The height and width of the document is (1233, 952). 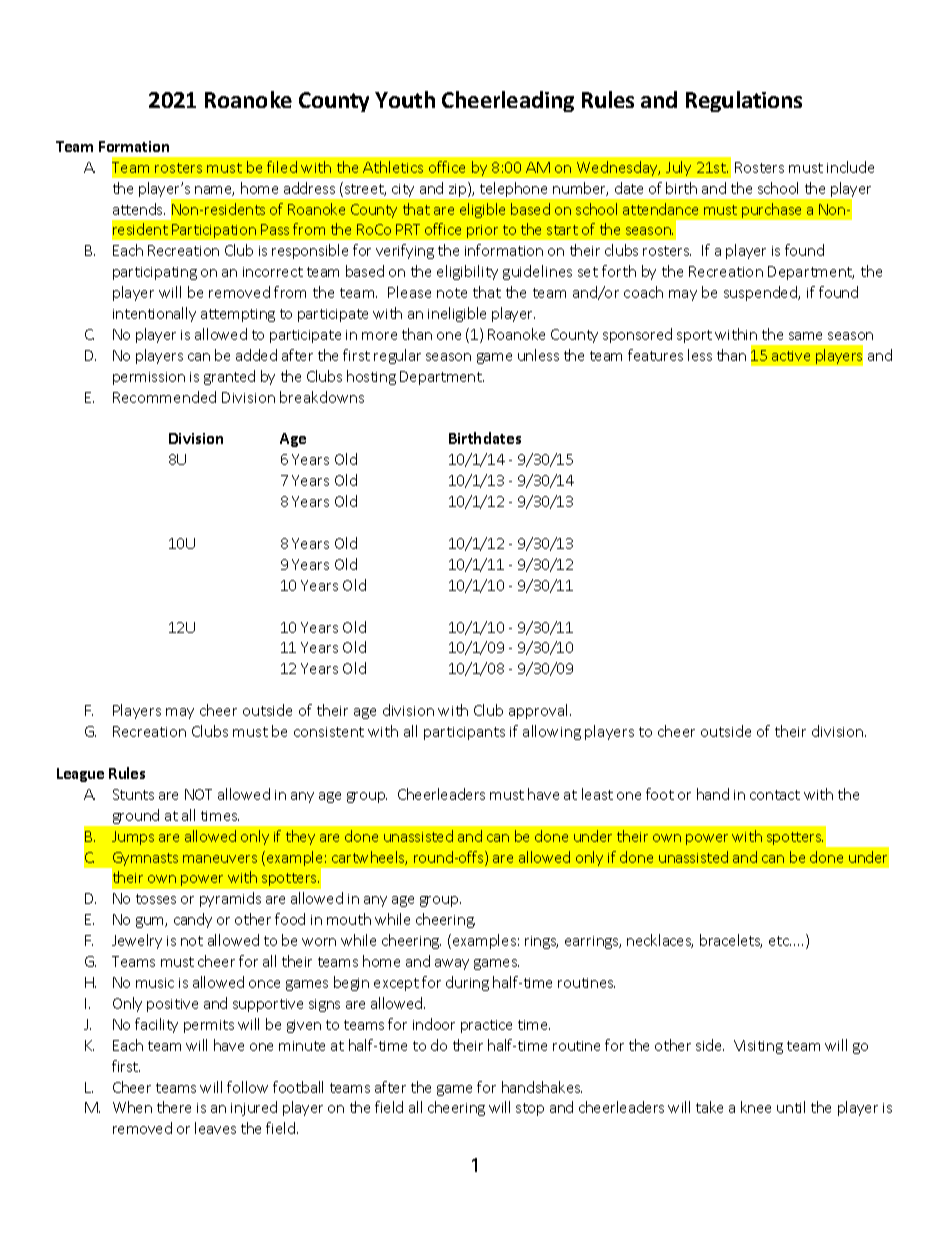 What do you see at coordinates (756, 1107) in the document?
I see `knee` at bounding box center [756, 1107].
